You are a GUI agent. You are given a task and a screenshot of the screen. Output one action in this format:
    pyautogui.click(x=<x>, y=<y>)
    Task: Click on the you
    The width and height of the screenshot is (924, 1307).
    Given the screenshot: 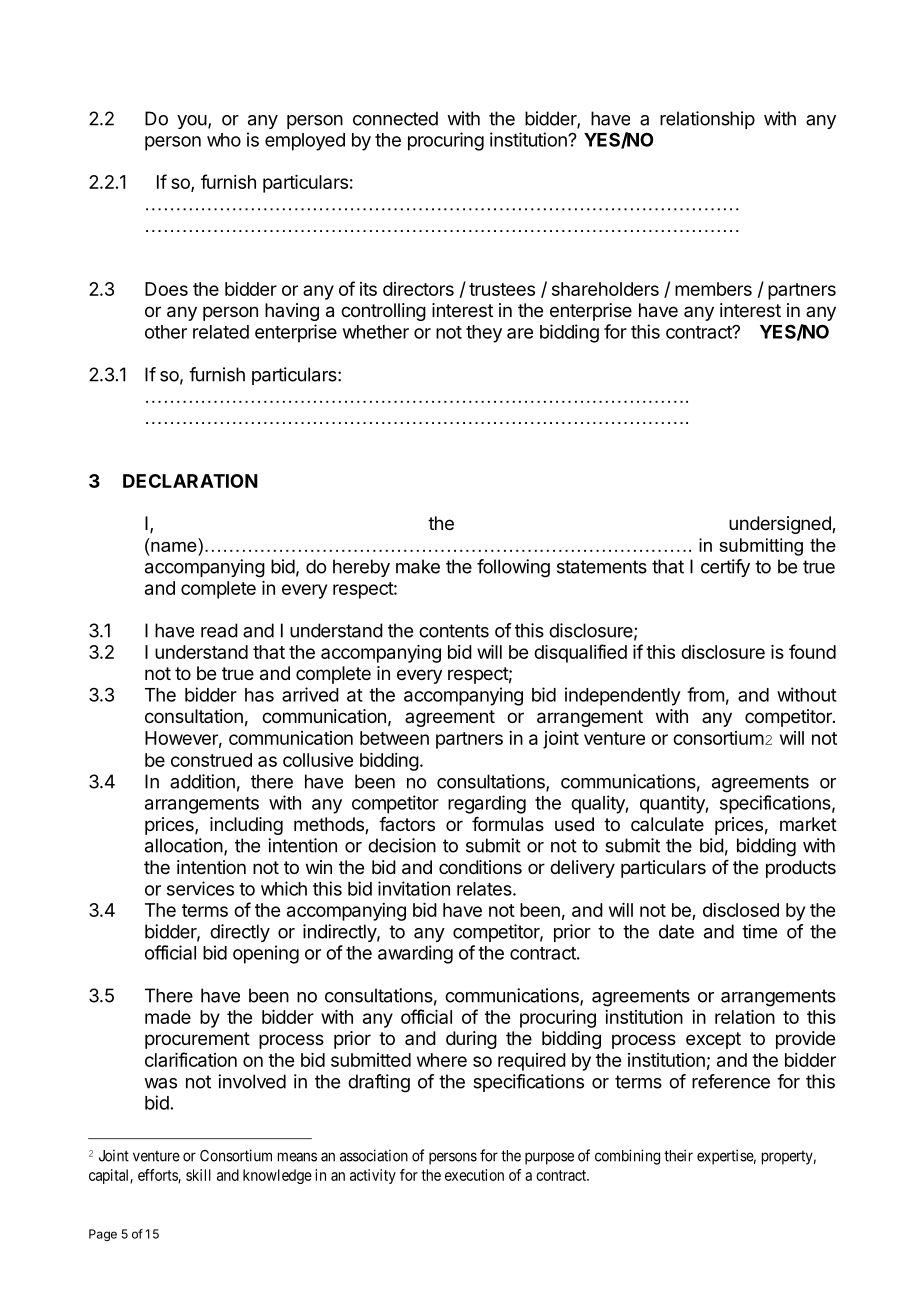 What is the action you would take?
    pyautogui.click(x=192, y=122)
